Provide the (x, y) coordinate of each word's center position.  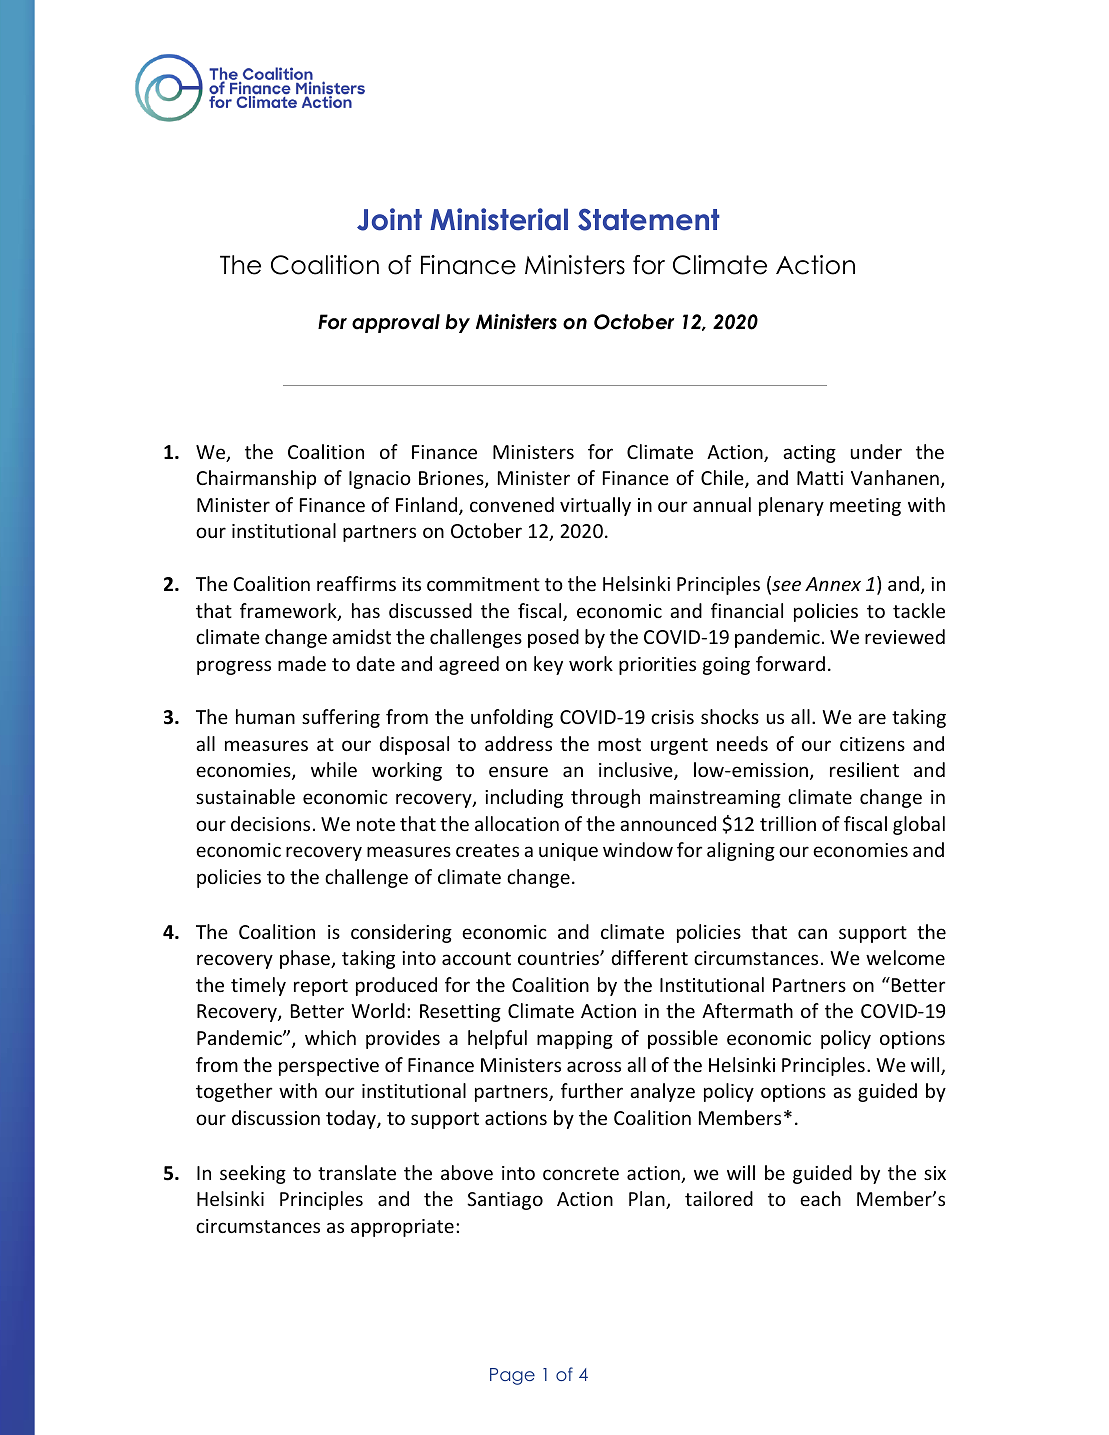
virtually (595, 506)
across (594, 1066)
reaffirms (356, 583)
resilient (864, 769)
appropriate (402, 1228)
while (334, 769)
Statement (649, 219)
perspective (329, 1067)
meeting (865, 507)
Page (512, 1376)
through (605, 798)
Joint (389, 219)
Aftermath (747, 1010)
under (876, 451)
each (820, 1198)
